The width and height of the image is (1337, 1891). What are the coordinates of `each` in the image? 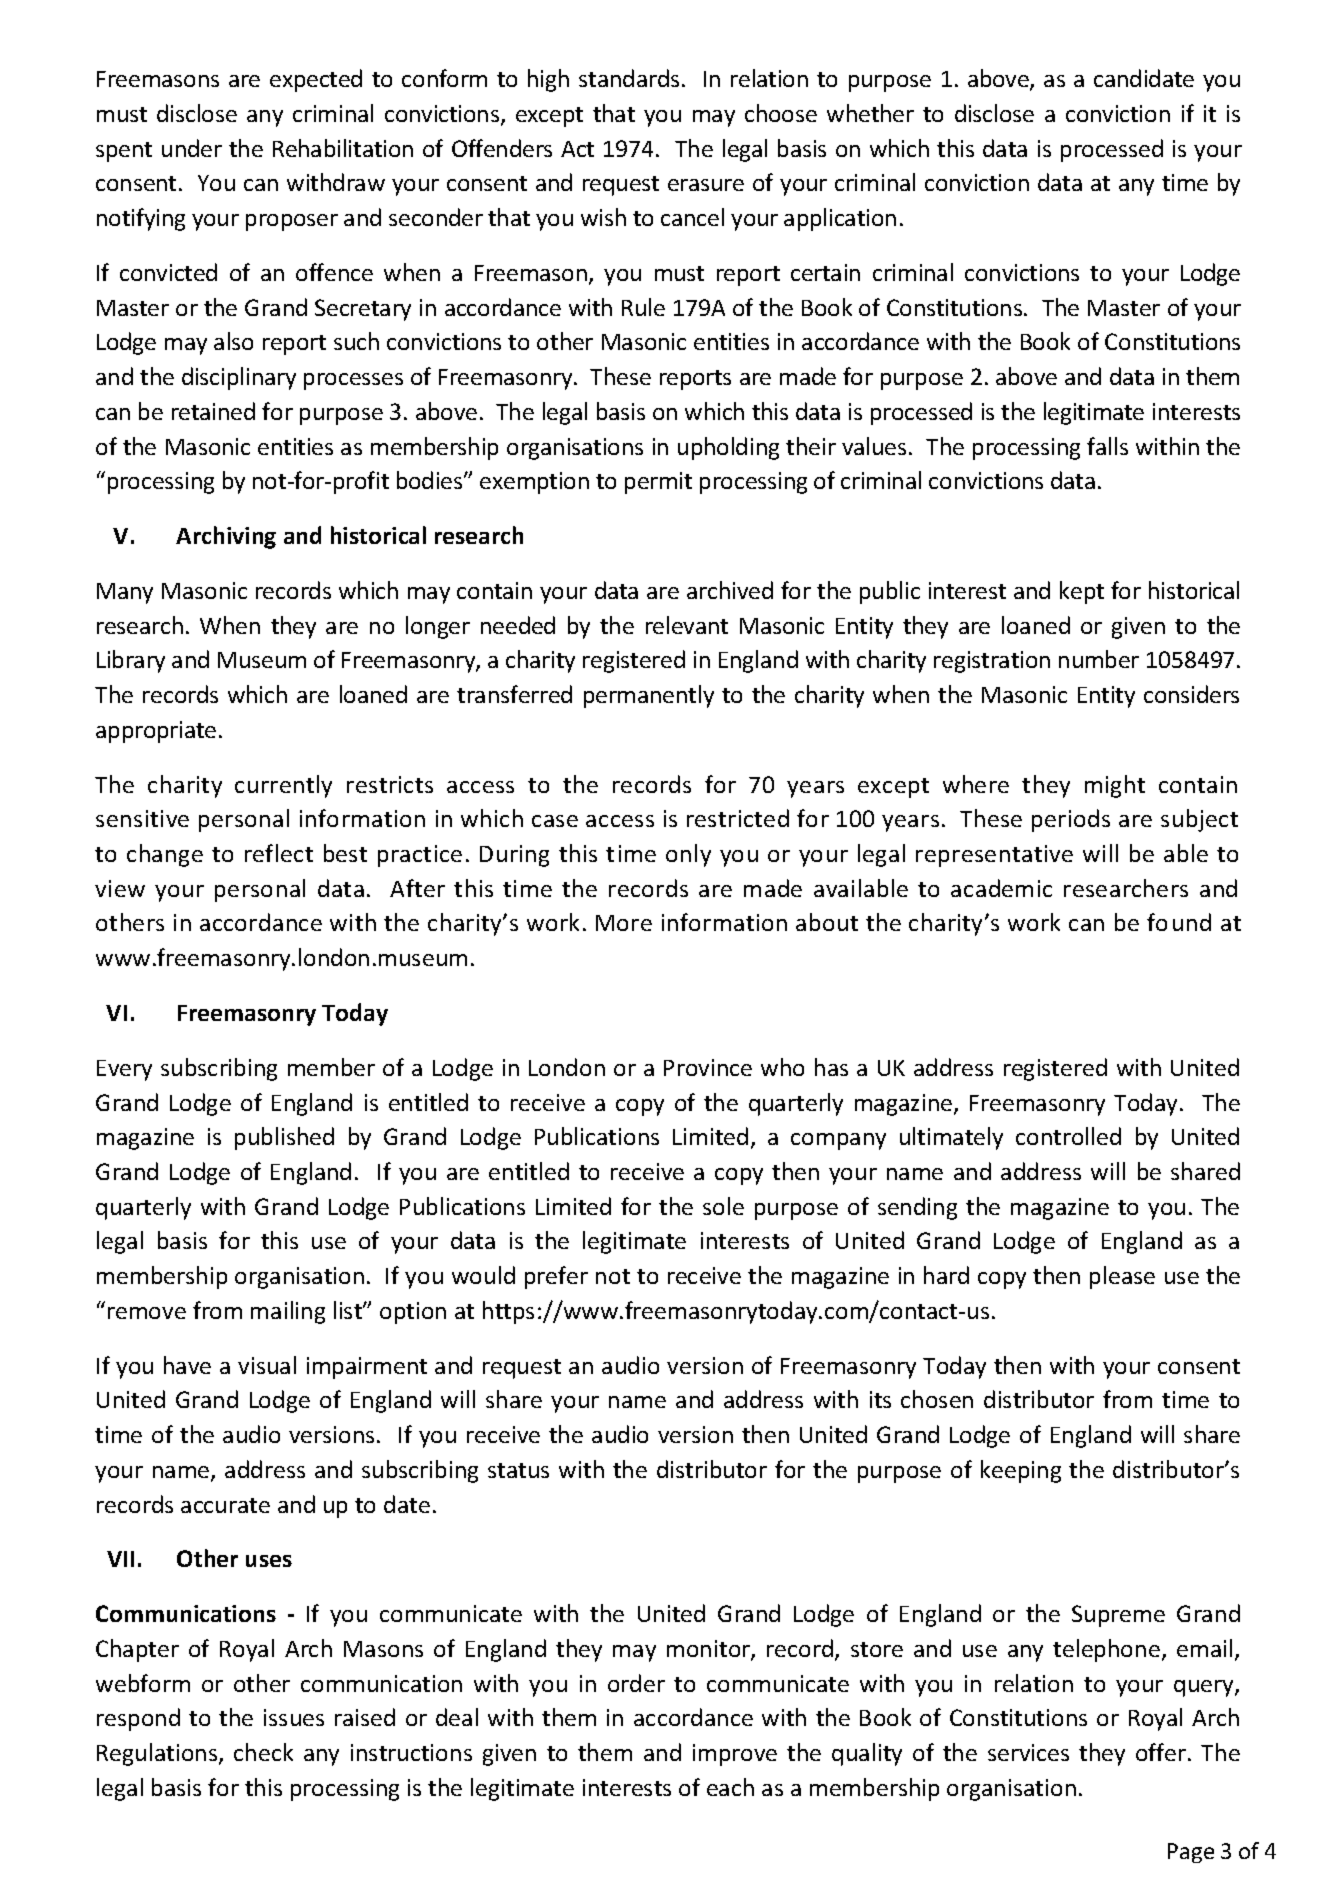 It's located at (730, 1787).
